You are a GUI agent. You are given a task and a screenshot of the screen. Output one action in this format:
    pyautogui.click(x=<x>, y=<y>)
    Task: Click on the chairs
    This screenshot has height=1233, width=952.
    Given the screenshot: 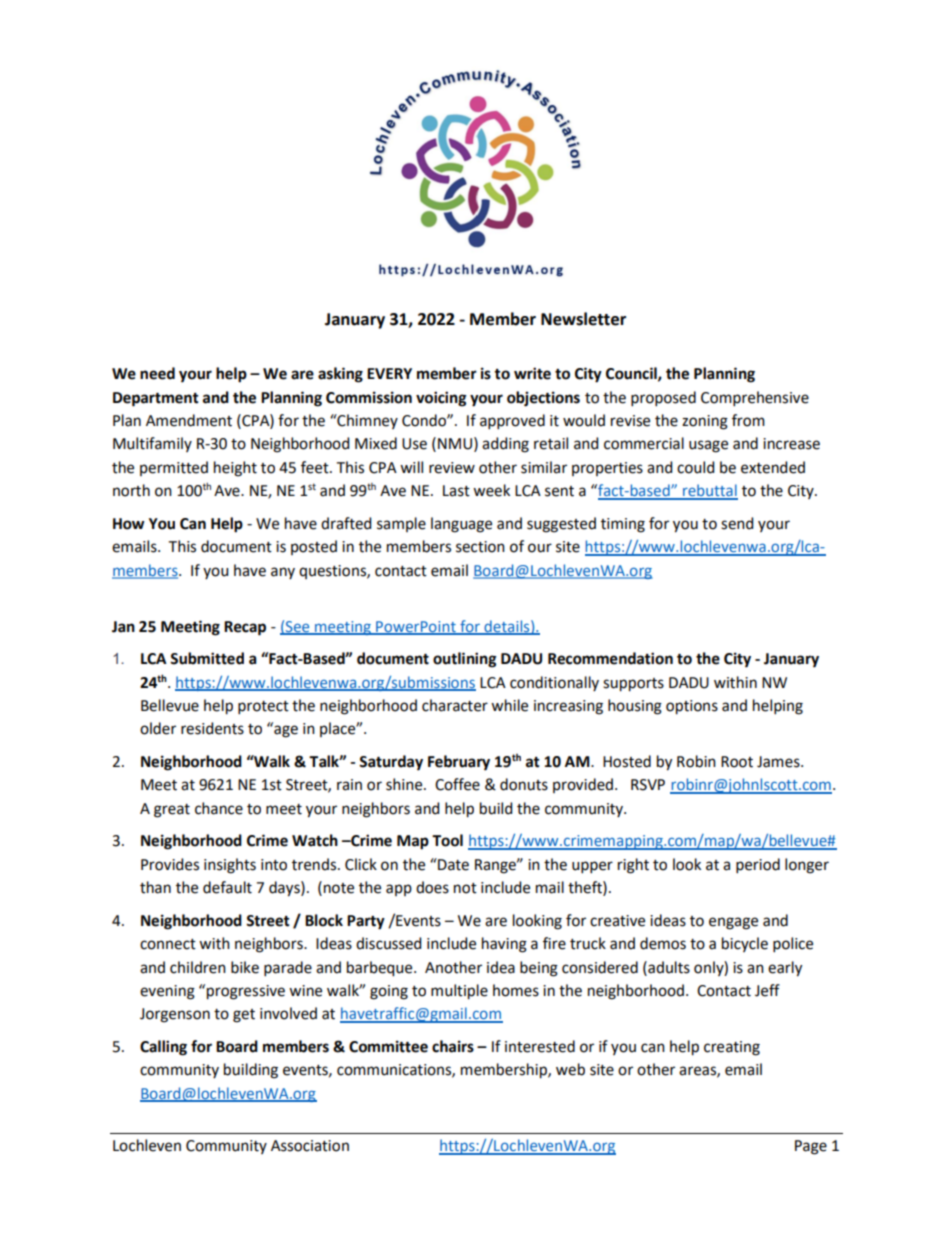 What is the action you would take?
    pyautogui.click(x=453, y=1046)
